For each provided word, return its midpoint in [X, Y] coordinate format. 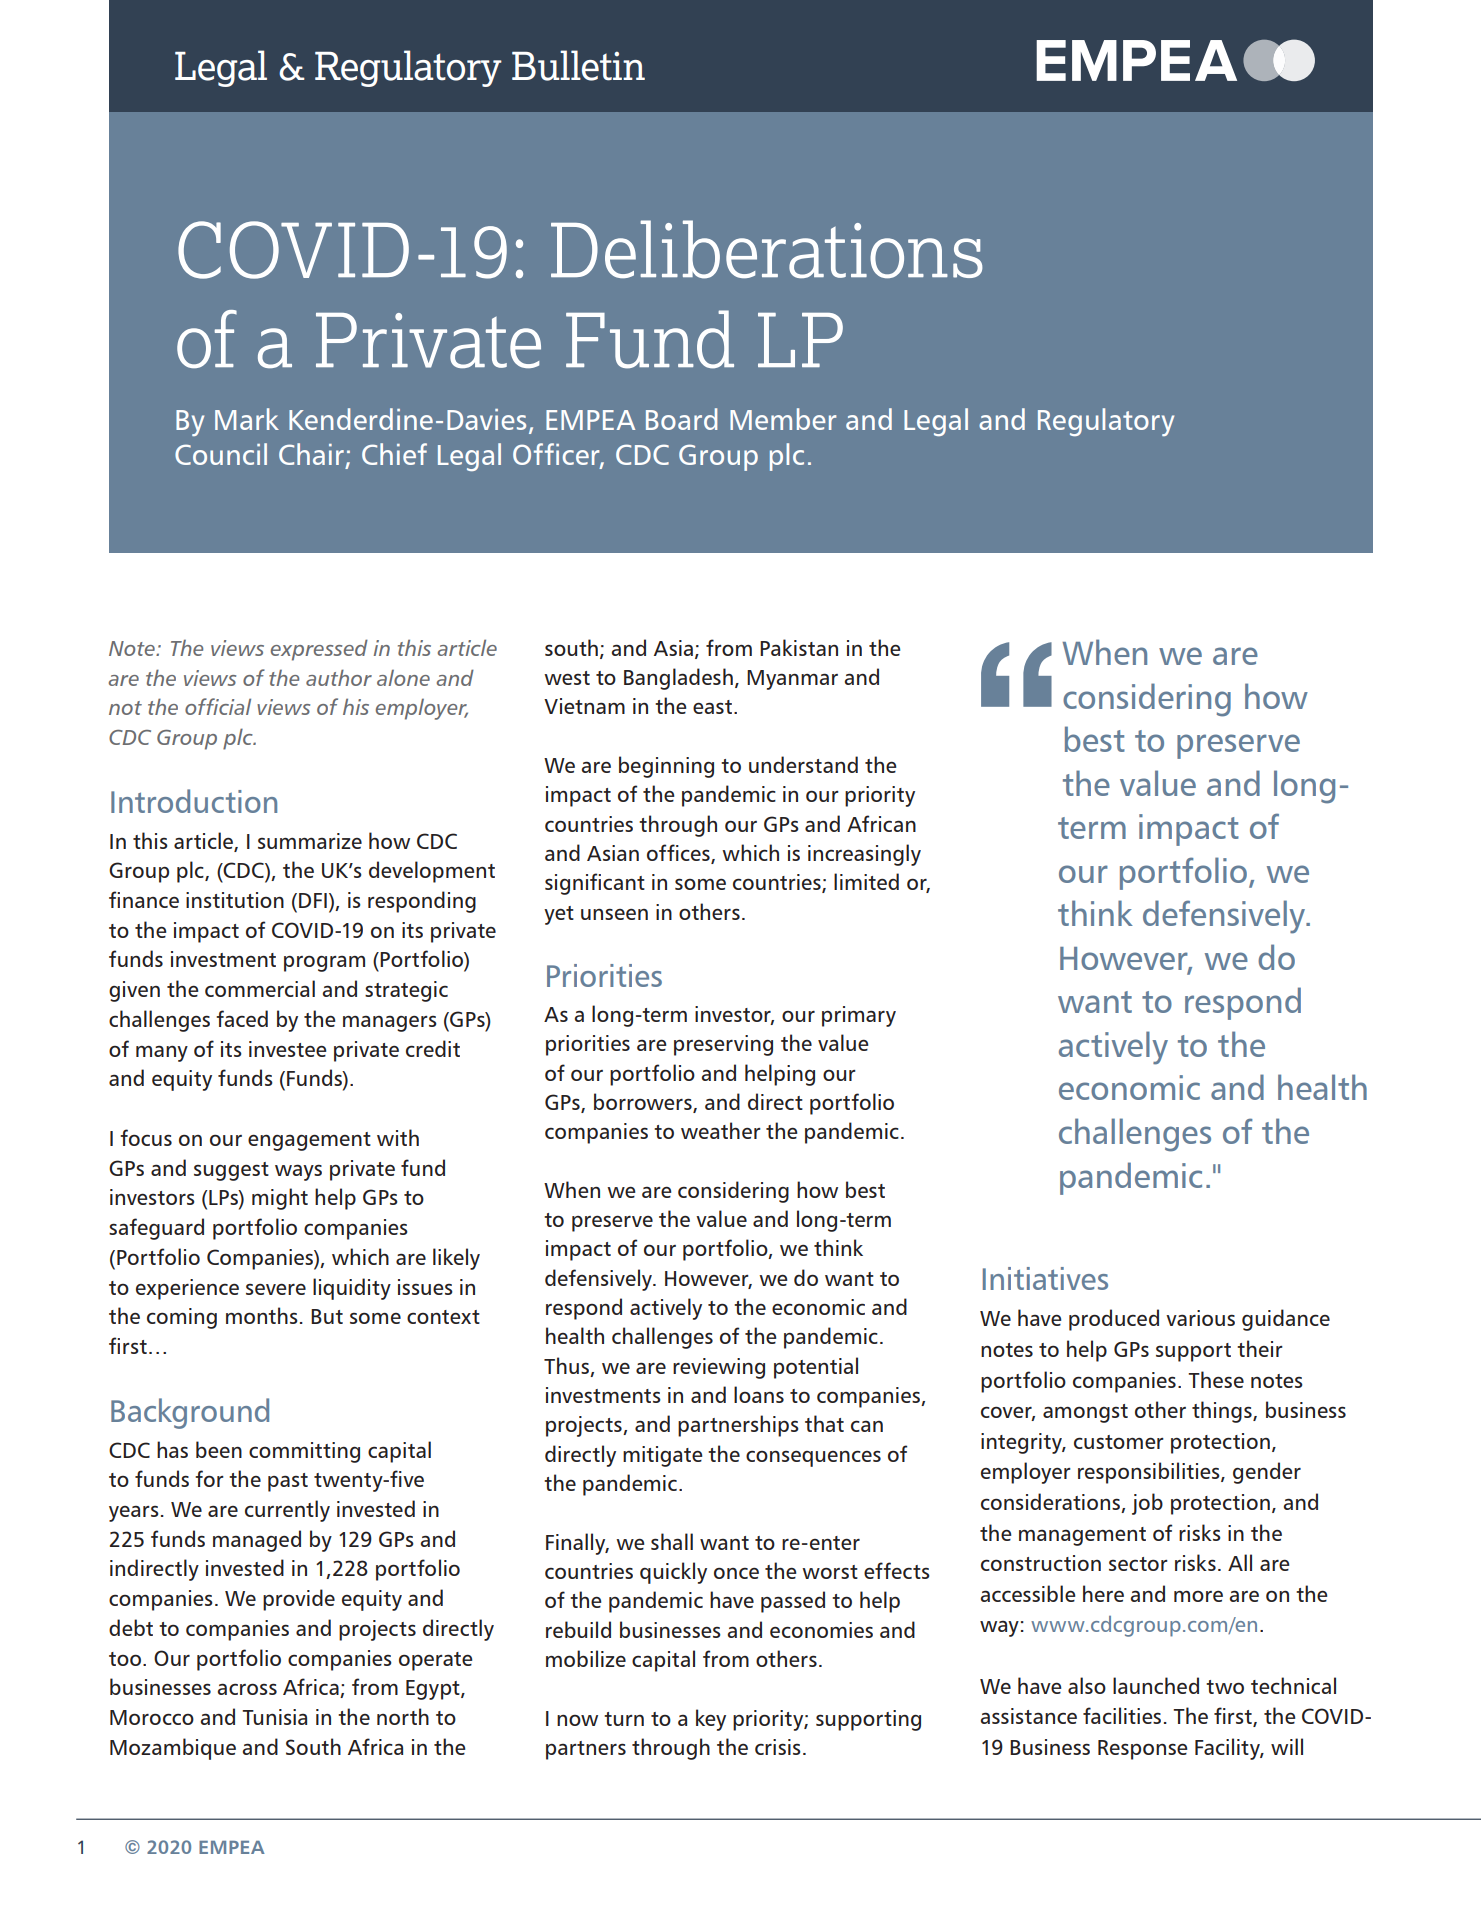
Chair [311, 454]
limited [866, 881]
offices [679, 854]
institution [235, 900]
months [262, 1315]
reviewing [719, 1368]
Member [783, 419]
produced [1114, 1320]
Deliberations [767, 249]
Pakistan [799, 647]
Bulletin [578, 65]
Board [681, 419]
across [247, 1689]
